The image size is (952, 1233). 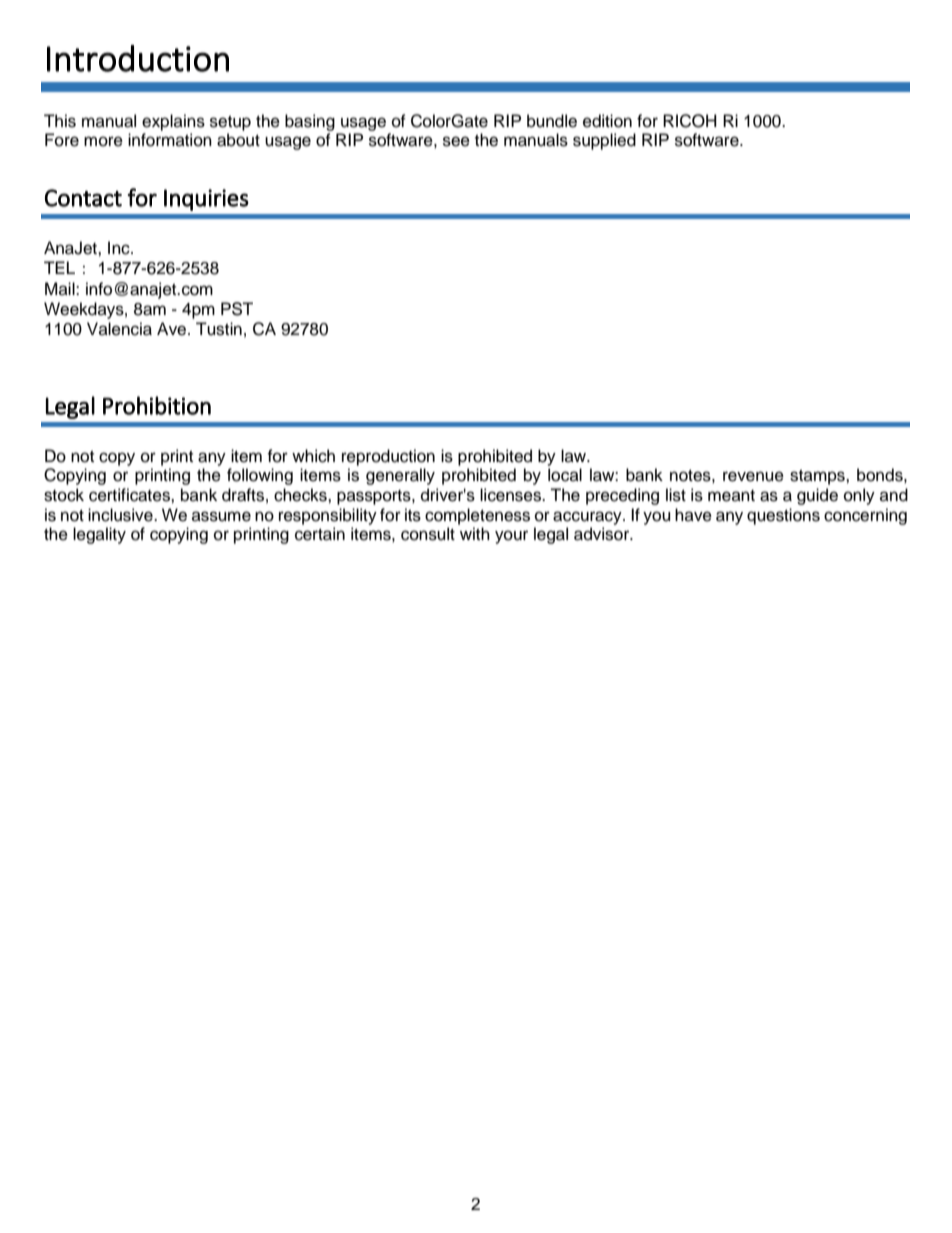 What do you see at coordinates (552, 121) in the screenshot?
I see `bundle` at bounding box center [552, 121].
